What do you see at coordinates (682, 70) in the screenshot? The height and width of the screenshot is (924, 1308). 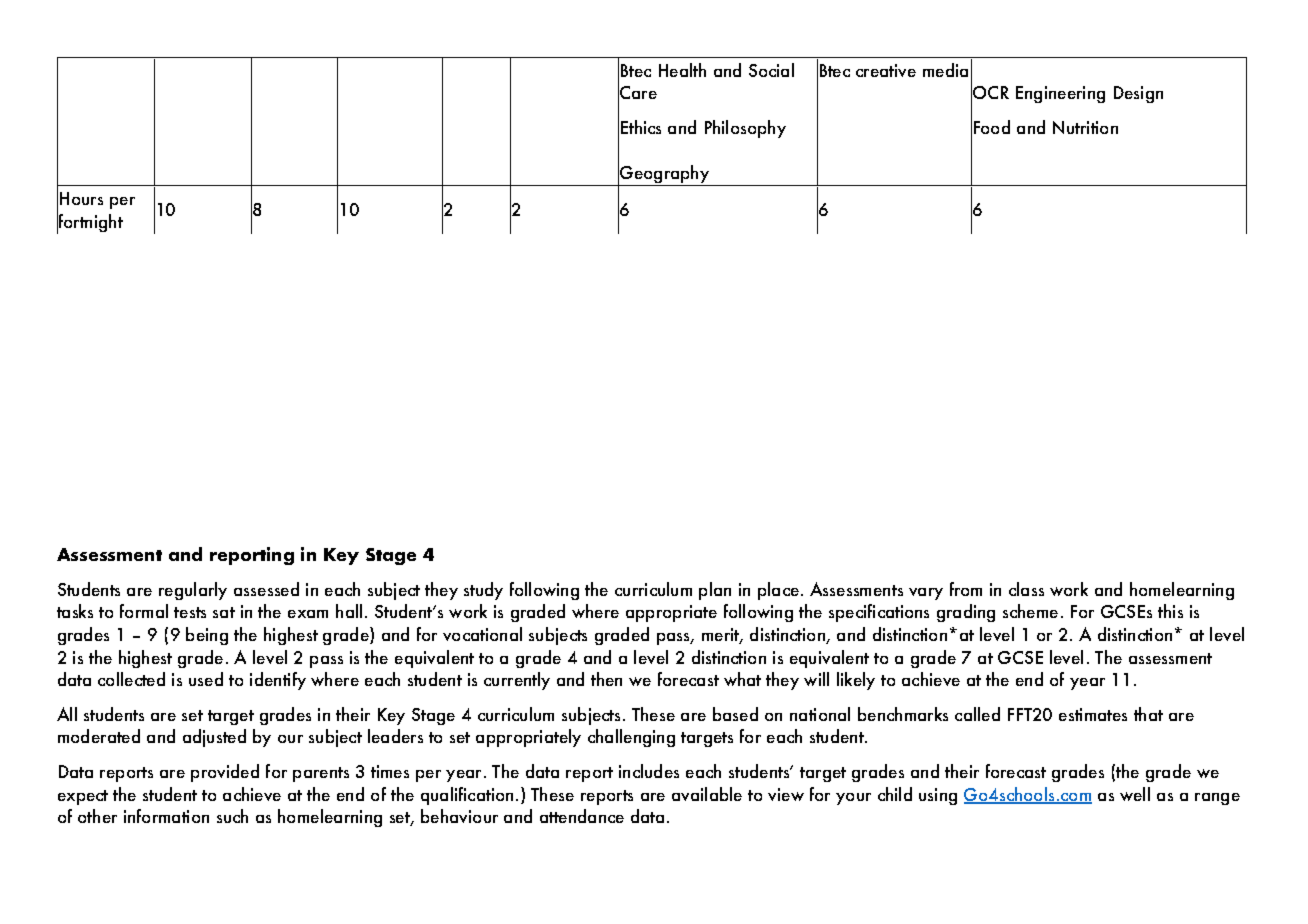 I see `Health` at bounding box center [682, 70].
